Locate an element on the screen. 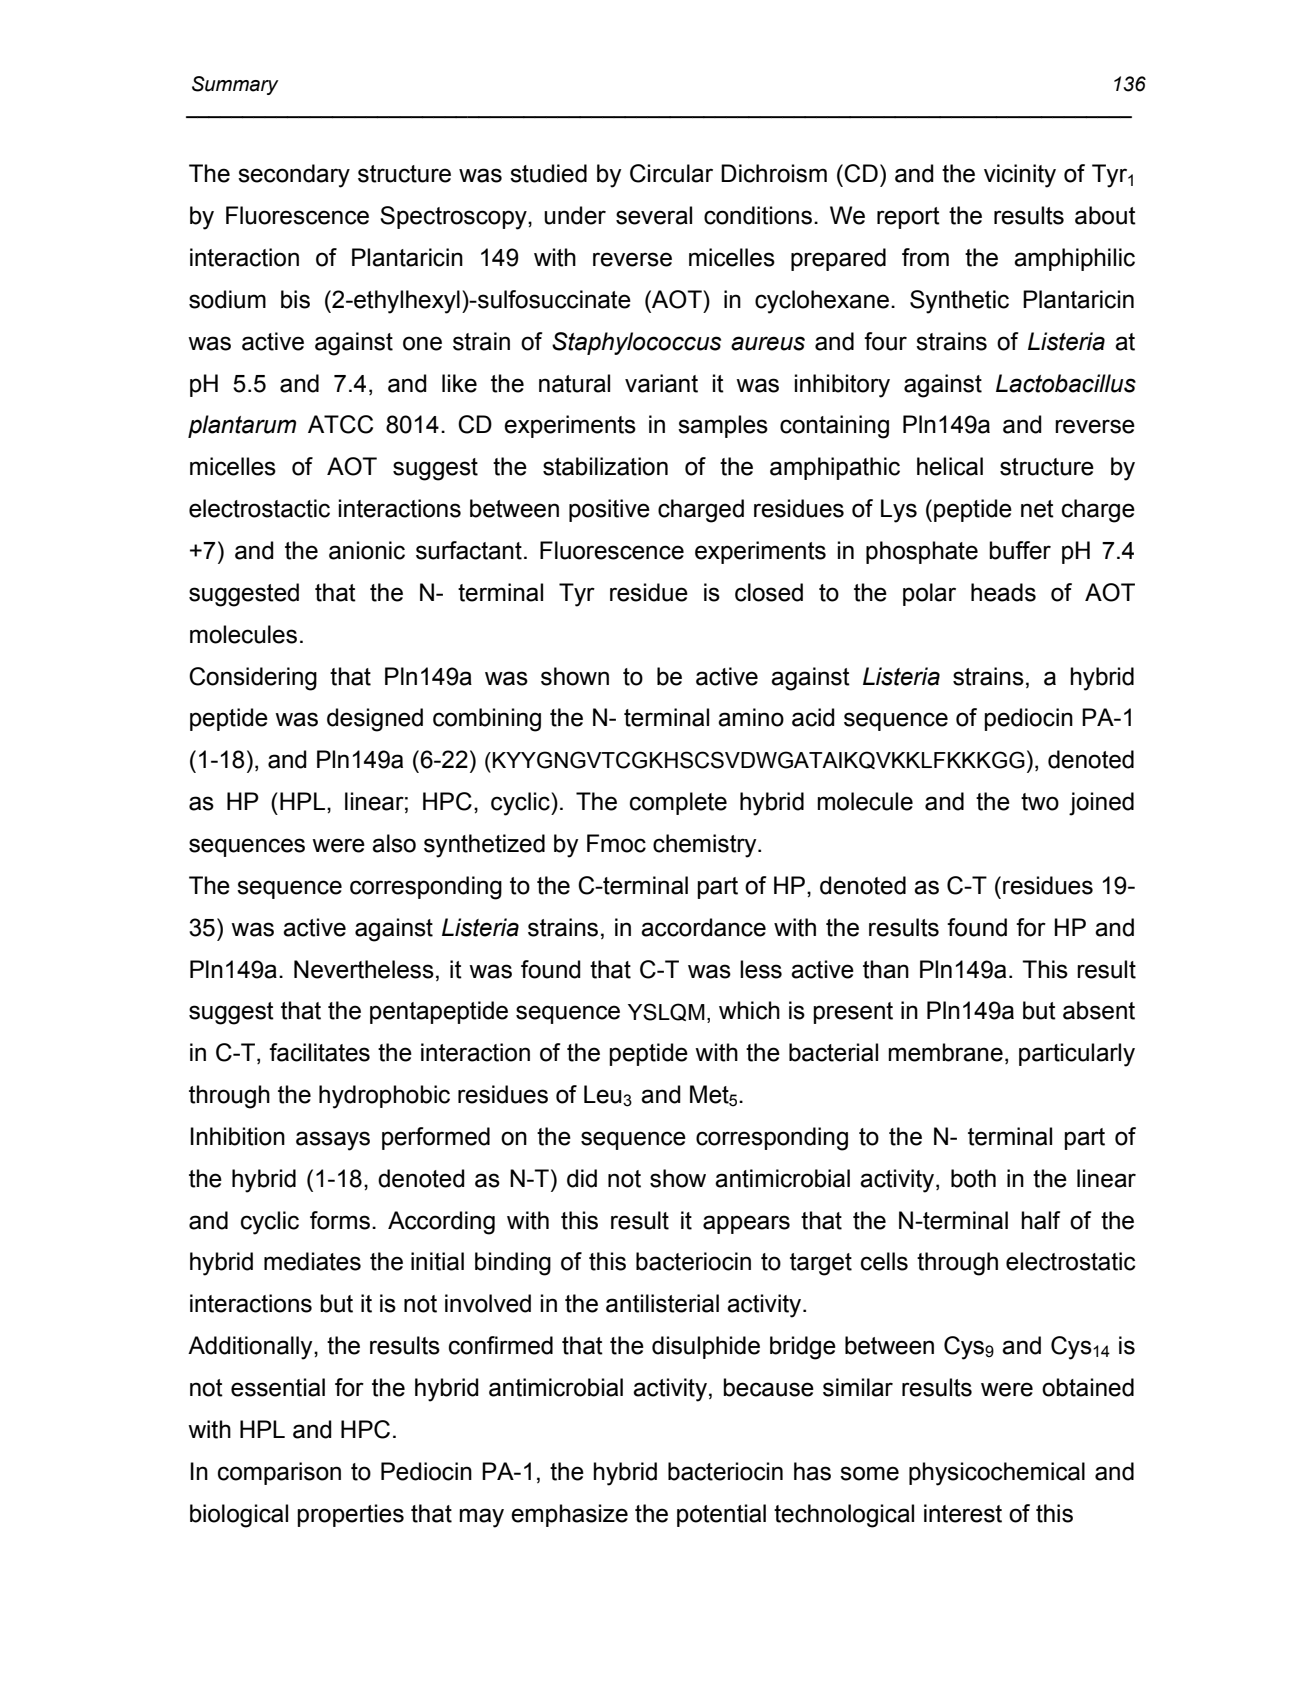 The image size is (1316, 1702). anionic is located at coordinates (367, 550).
